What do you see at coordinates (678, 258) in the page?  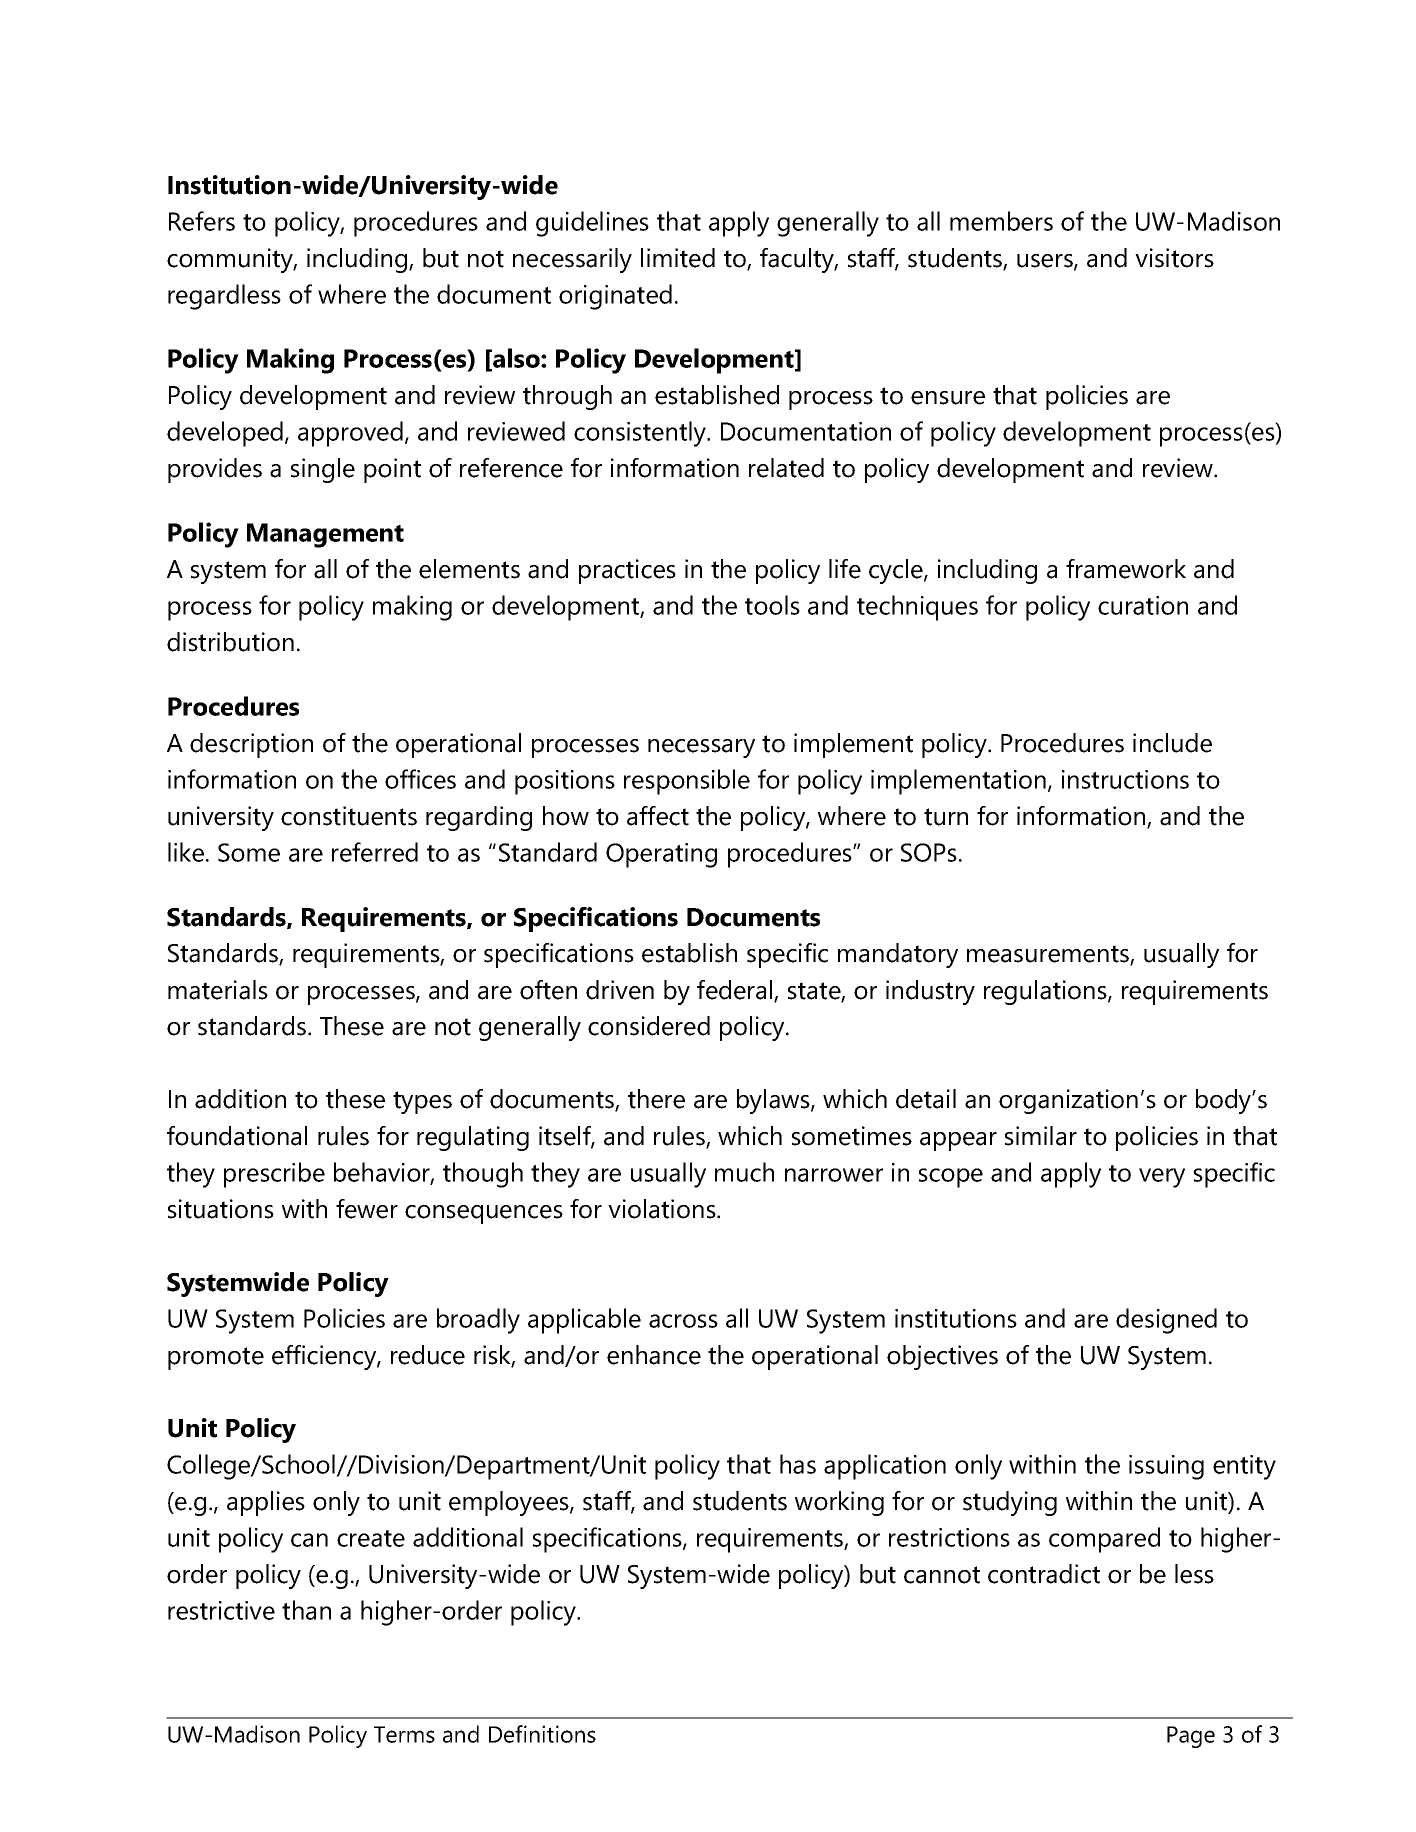 I see `limited` at bounding box center [678, 258].
